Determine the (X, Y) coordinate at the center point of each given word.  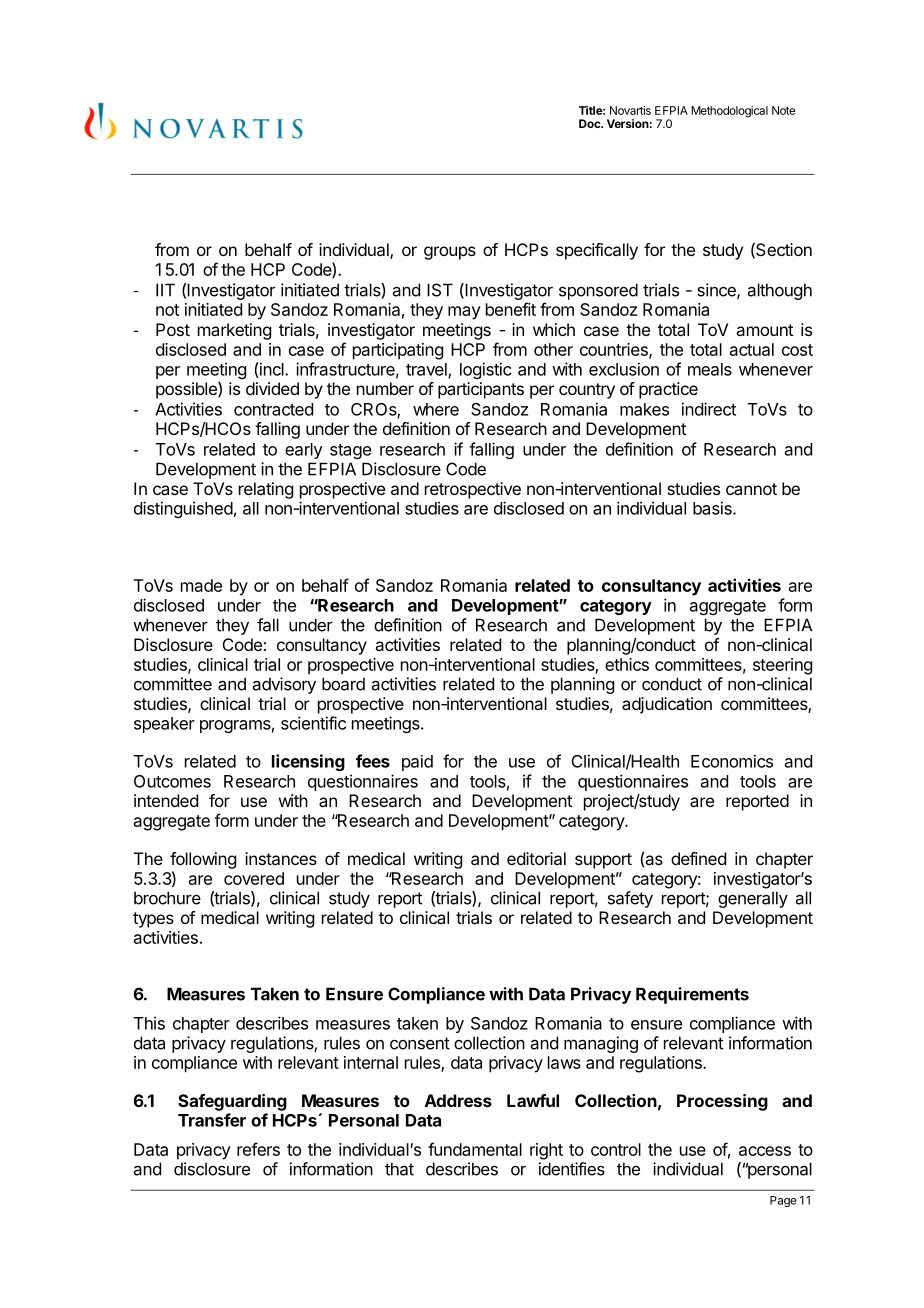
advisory (284, 685)
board (343, 684)
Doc (591, 123)
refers (258, 1149)
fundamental (475, 1149)
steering (782, 666)
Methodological (729, 112)
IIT (165, 290)
